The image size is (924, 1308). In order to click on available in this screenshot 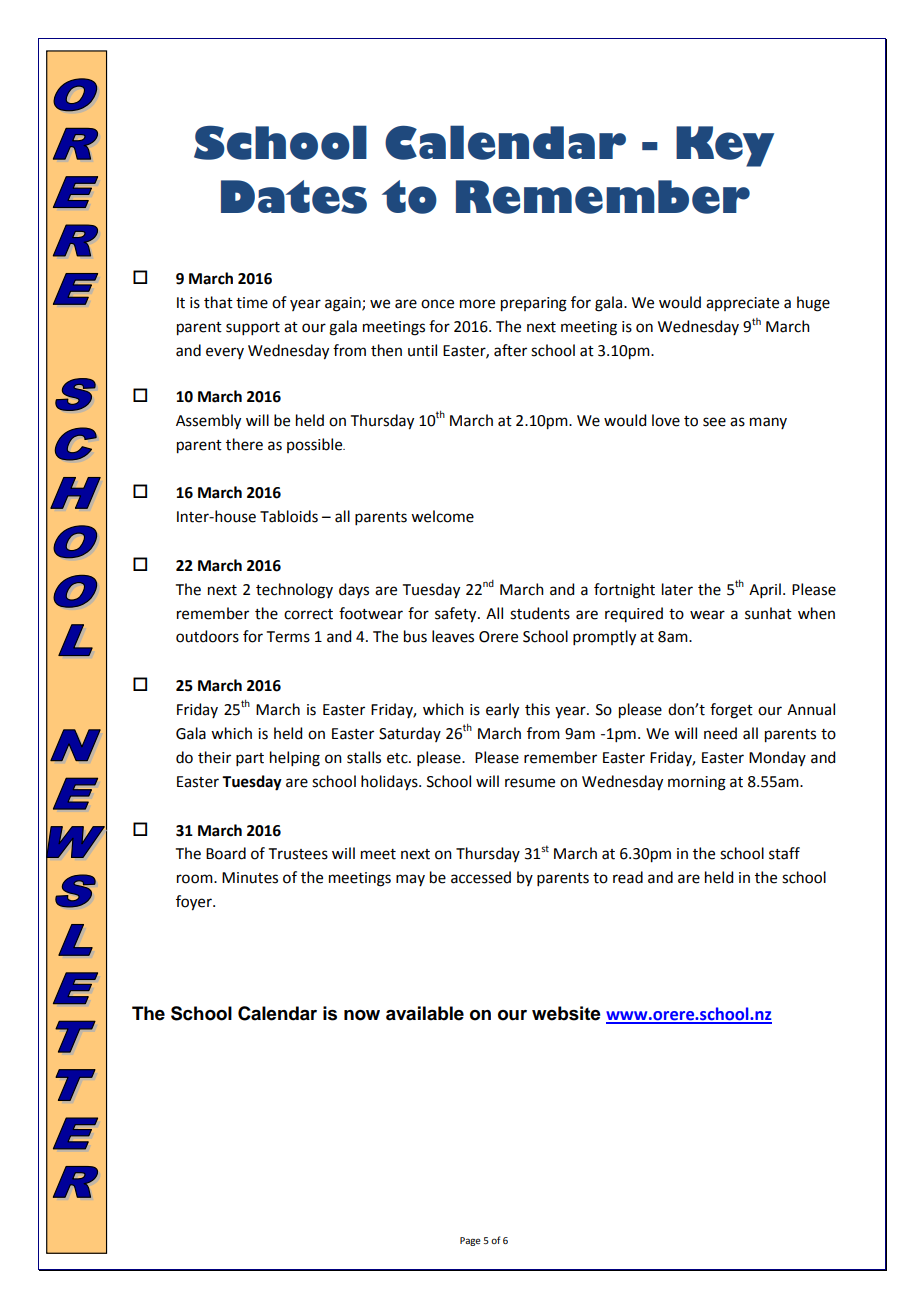, I will do `click(425, 1013)`.
